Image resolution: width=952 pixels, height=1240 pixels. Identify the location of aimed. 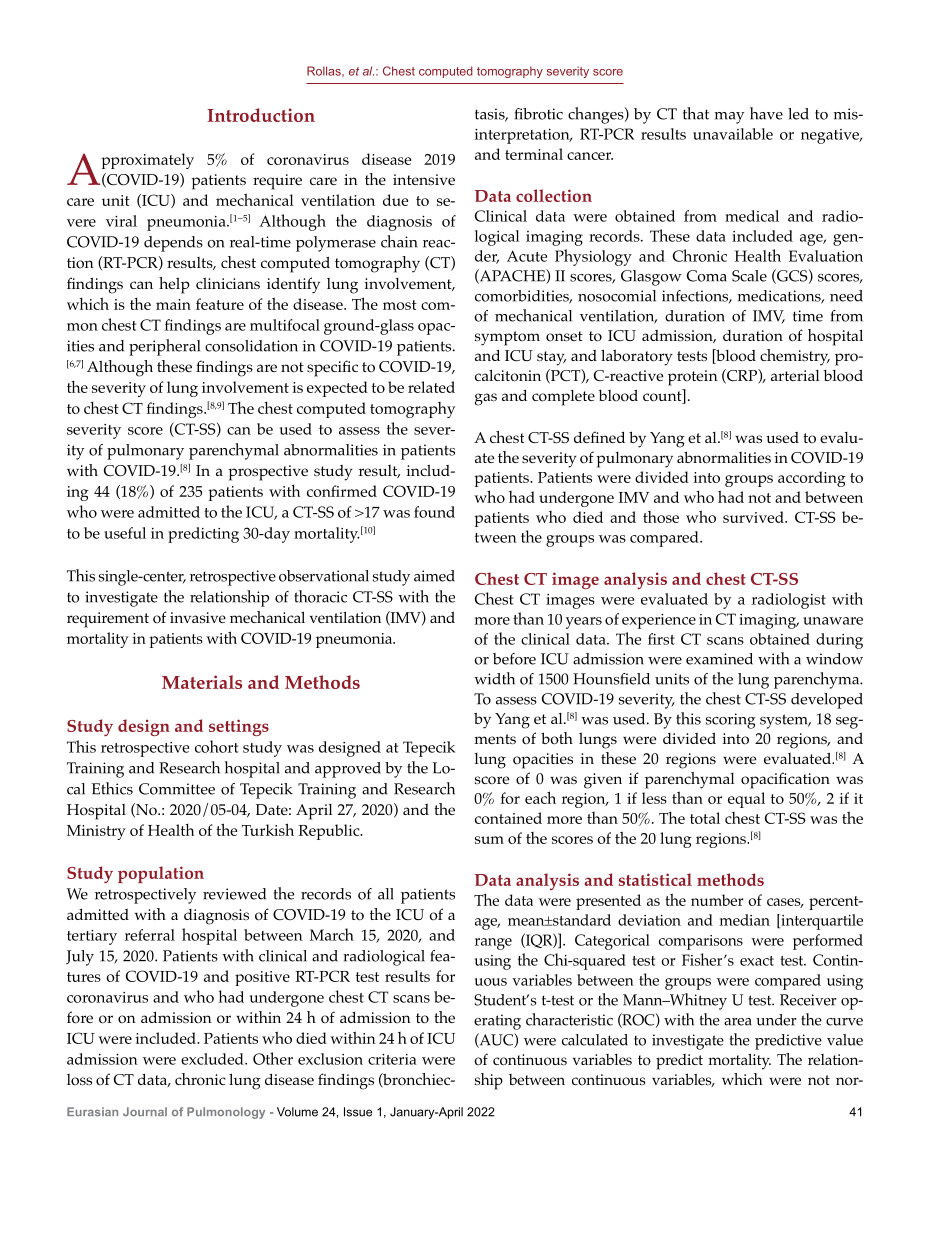
(434, 576).
